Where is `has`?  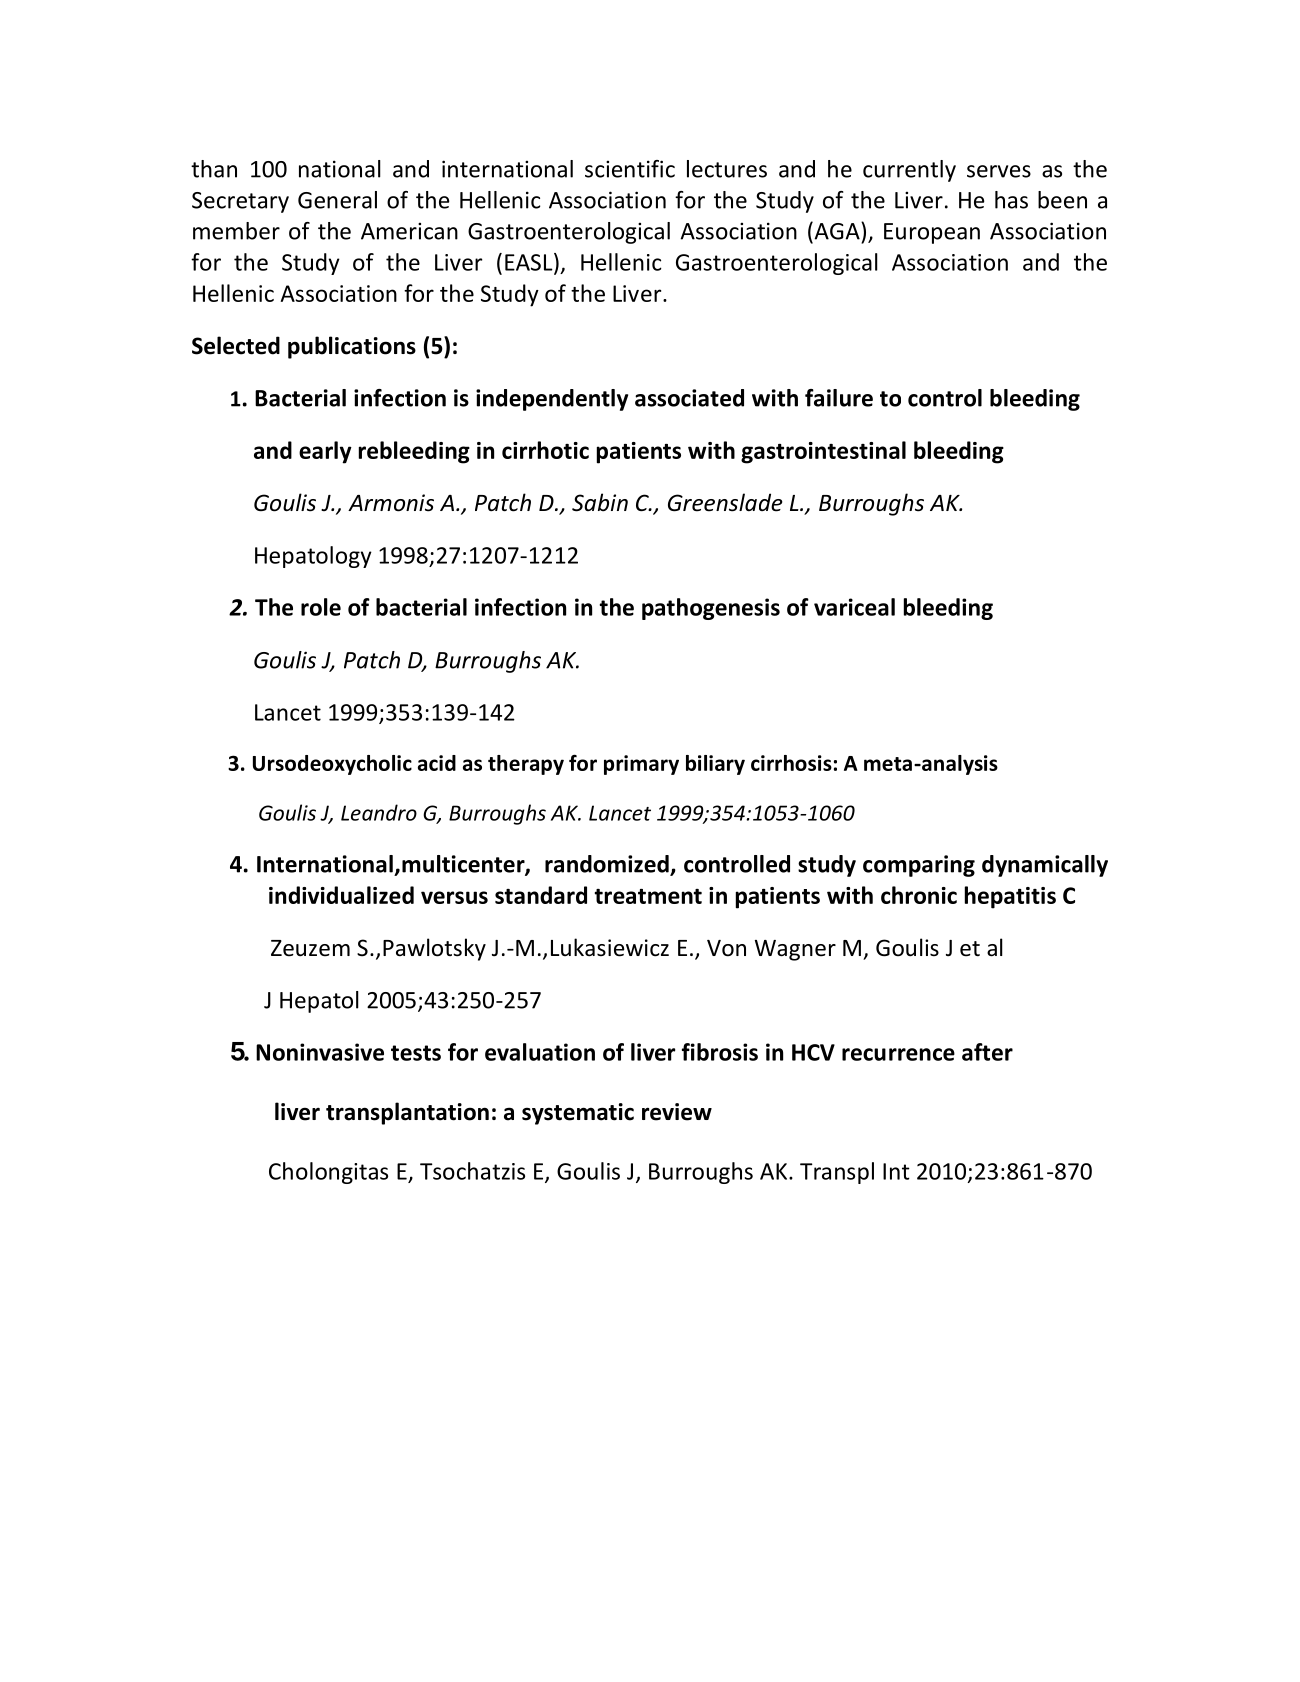
has is located at coordinates (1011, 200).
